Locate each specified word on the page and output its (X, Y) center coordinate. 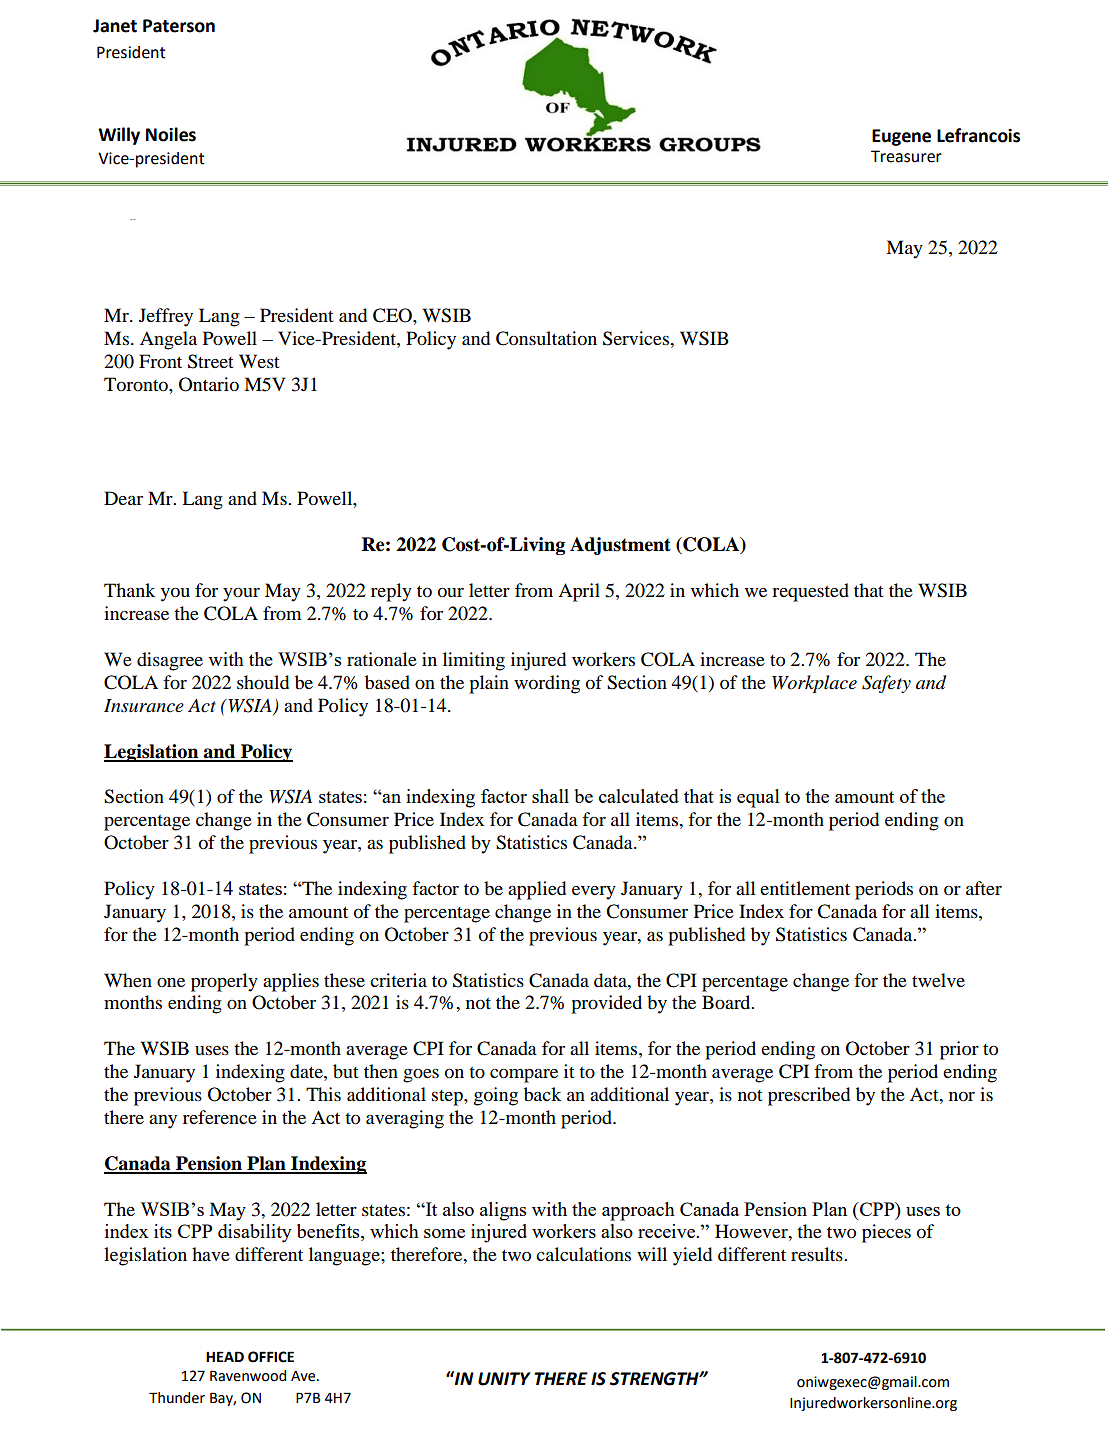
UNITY (504, 1379)
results (818, 1254)
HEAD (225, 1356)
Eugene (901, 137)
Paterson (179, 26)
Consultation (546, 338)
